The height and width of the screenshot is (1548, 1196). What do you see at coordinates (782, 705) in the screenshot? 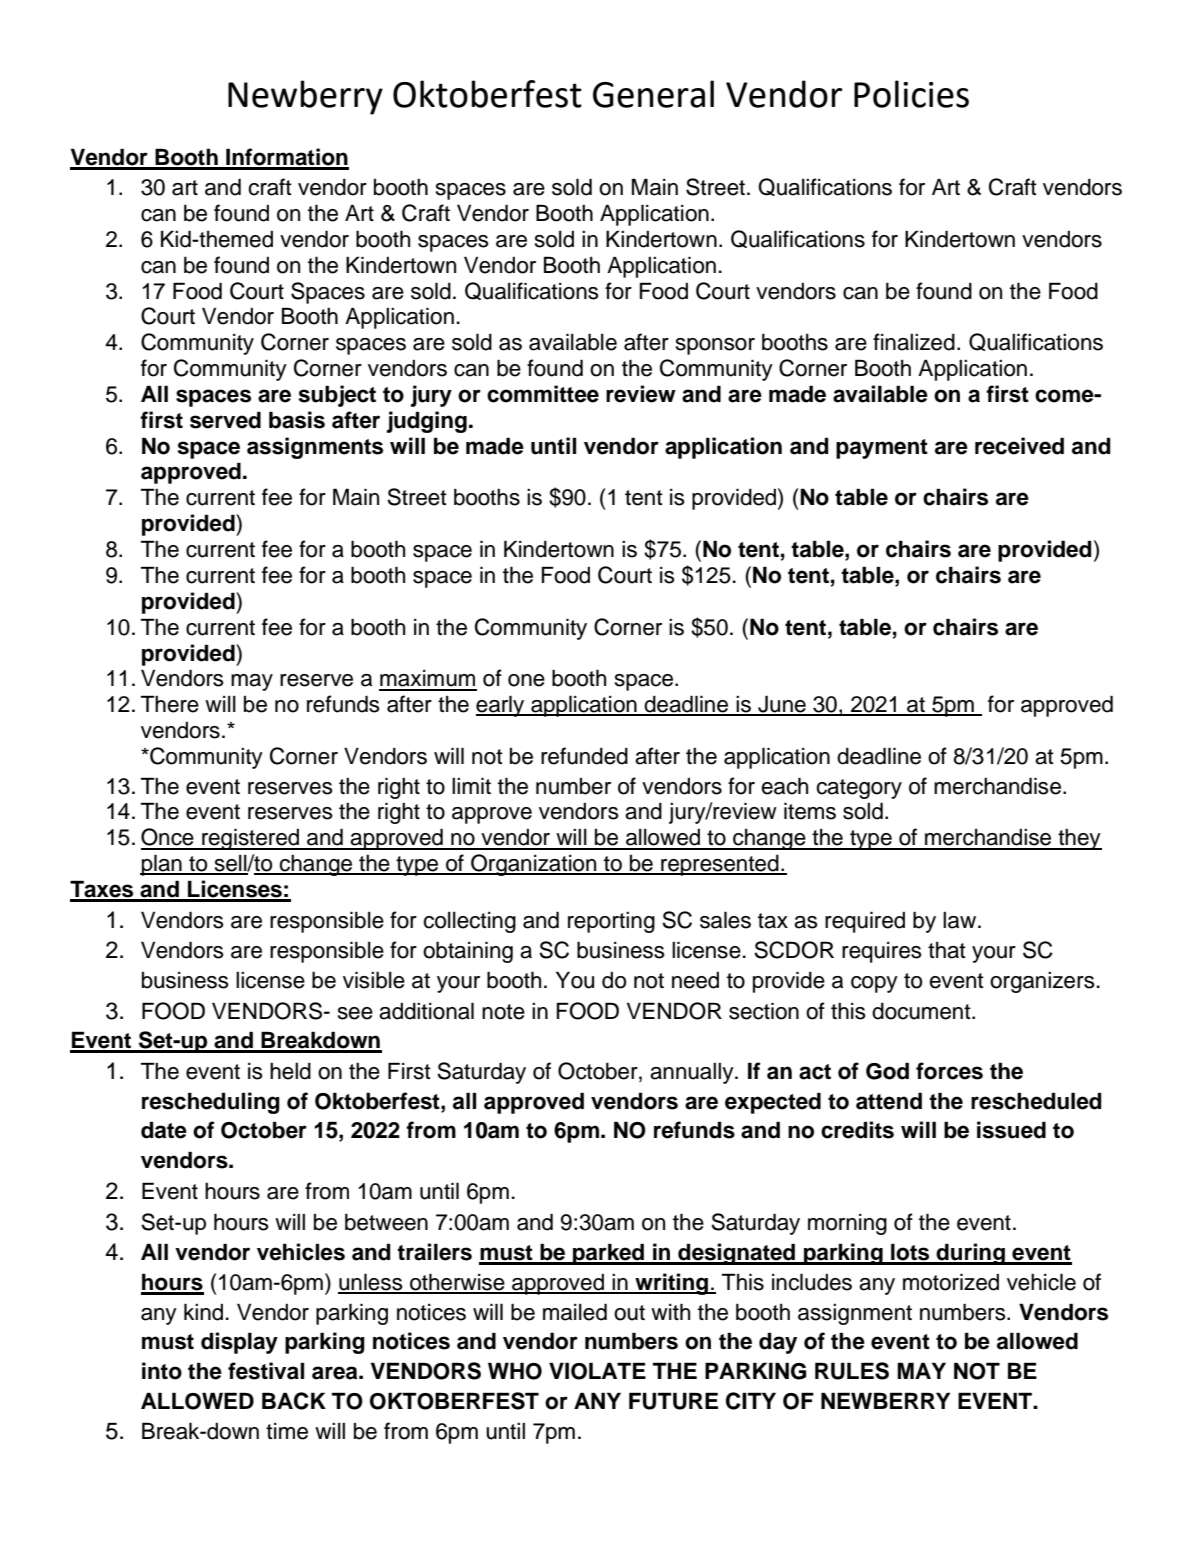
I see `June` at bounding box center [782, 705].
